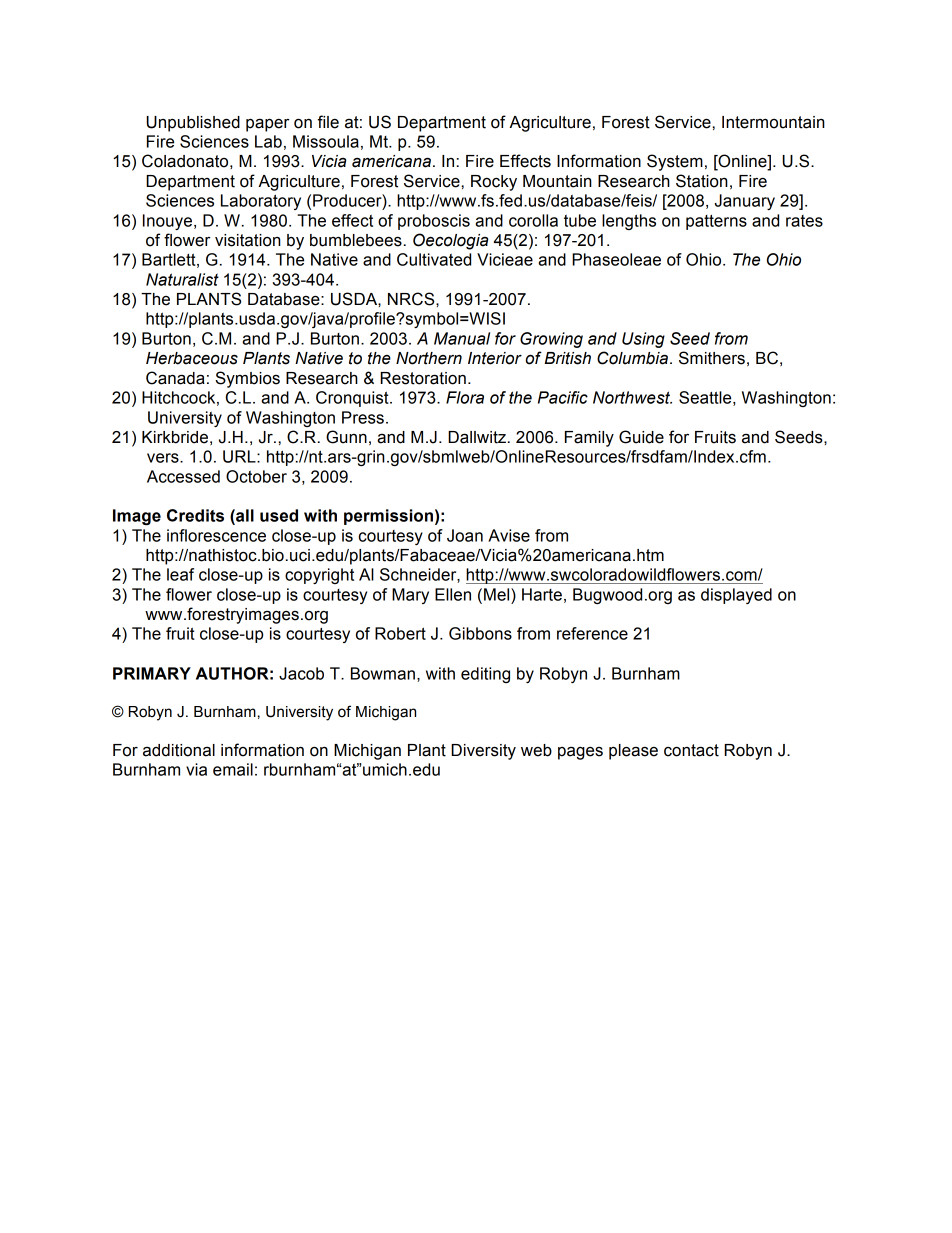 This document has width=952, height=1233. I want to click on Rocky, so click(494, 183).
